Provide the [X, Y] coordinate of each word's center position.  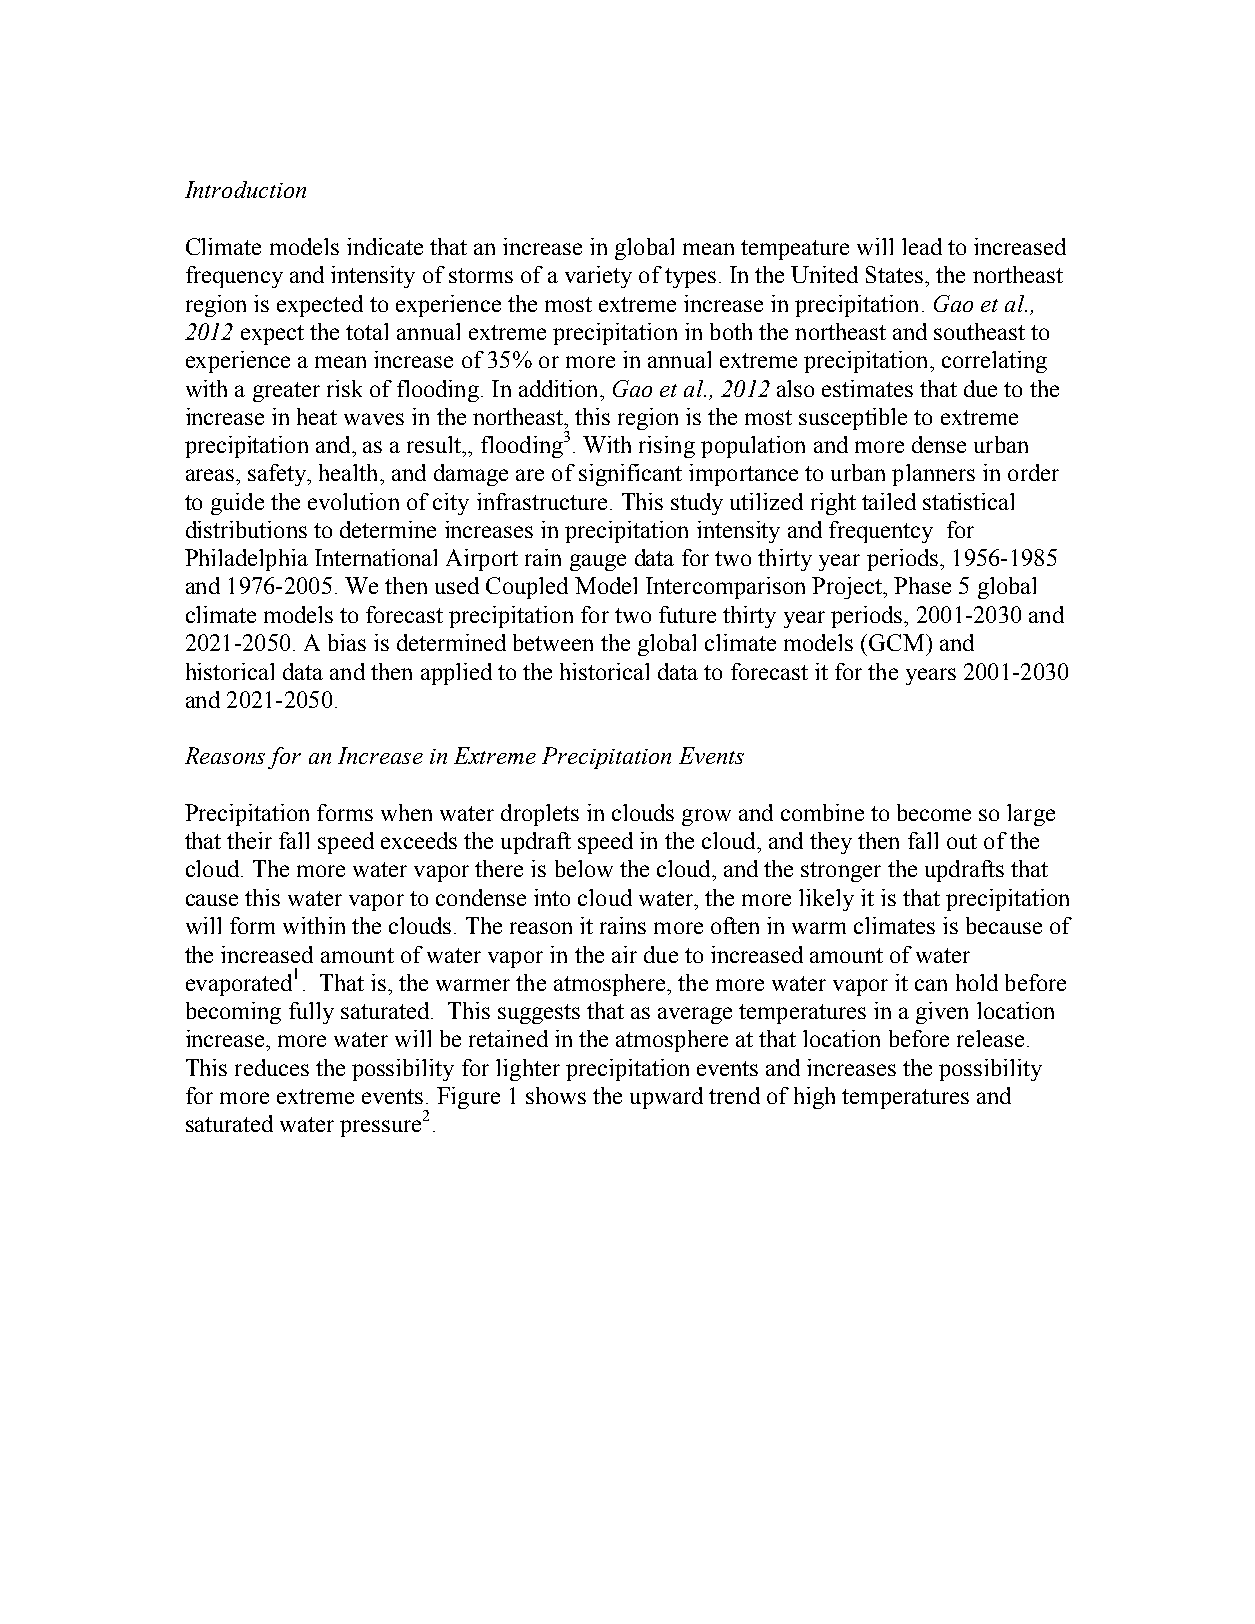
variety [598, 277]
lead [922, 246]
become [934, 812]
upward [666, 1098]
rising [667, 447]
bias [347, 642]
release [990, 1038]
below [584, 868]
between [553, 642]
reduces [272, 1067]
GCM [898, 642]
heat [317, 416]
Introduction [245, 189]
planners [933, 475]
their [249, 840]
